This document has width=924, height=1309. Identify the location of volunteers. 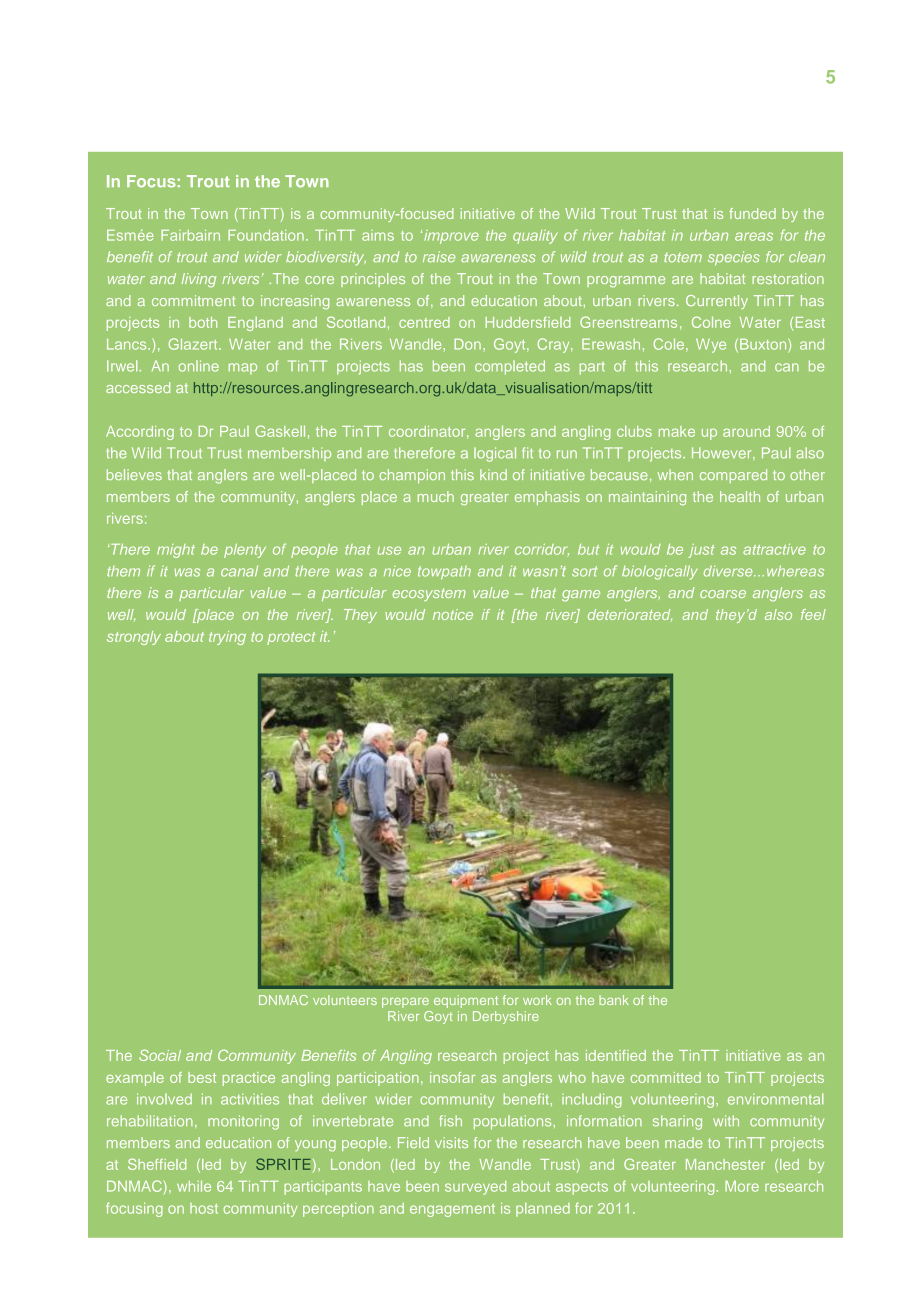
(345, 1000).
